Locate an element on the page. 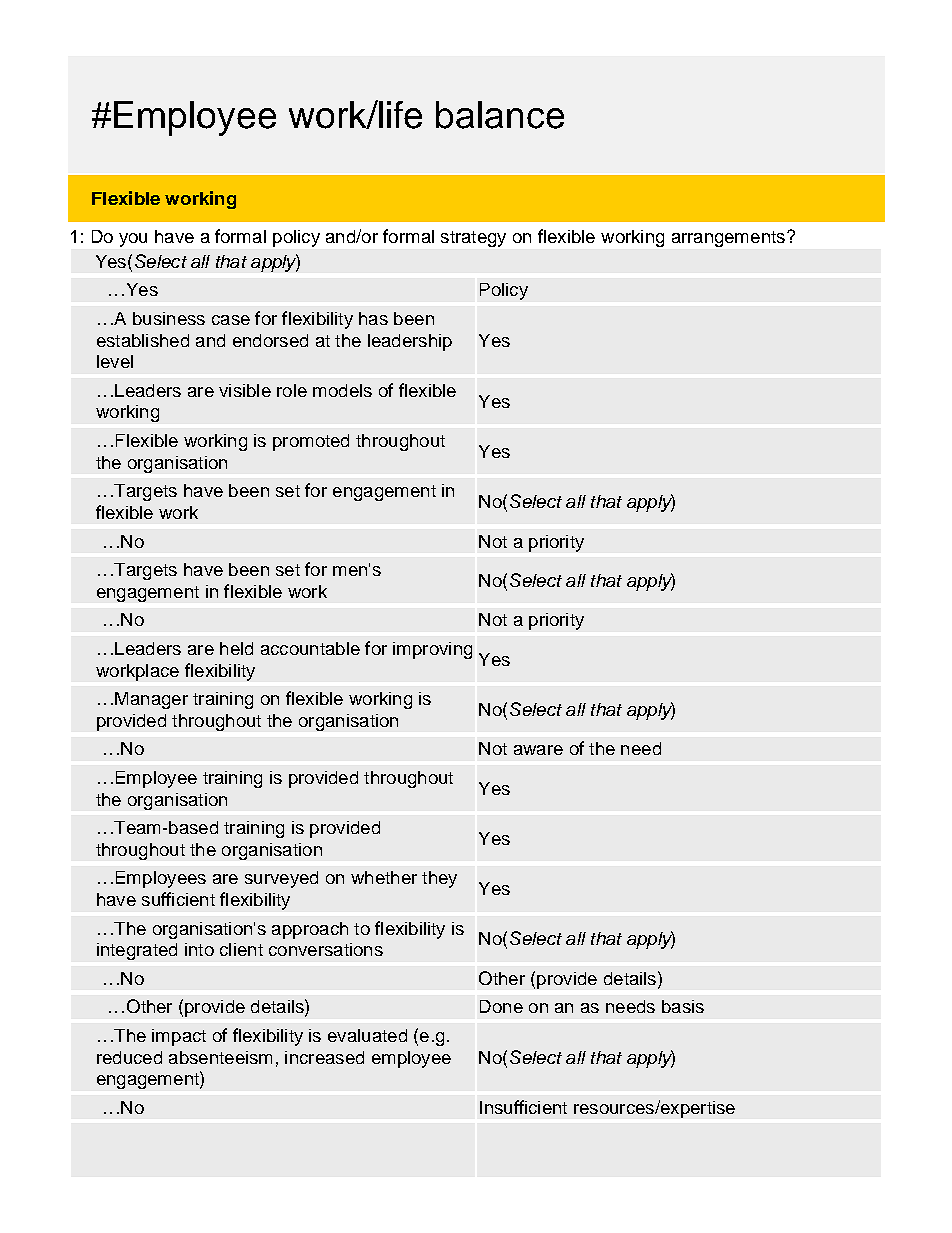 Image resolution: width=952 pixels, height=1233 pixels. they is located at coordinates (439, 879).
